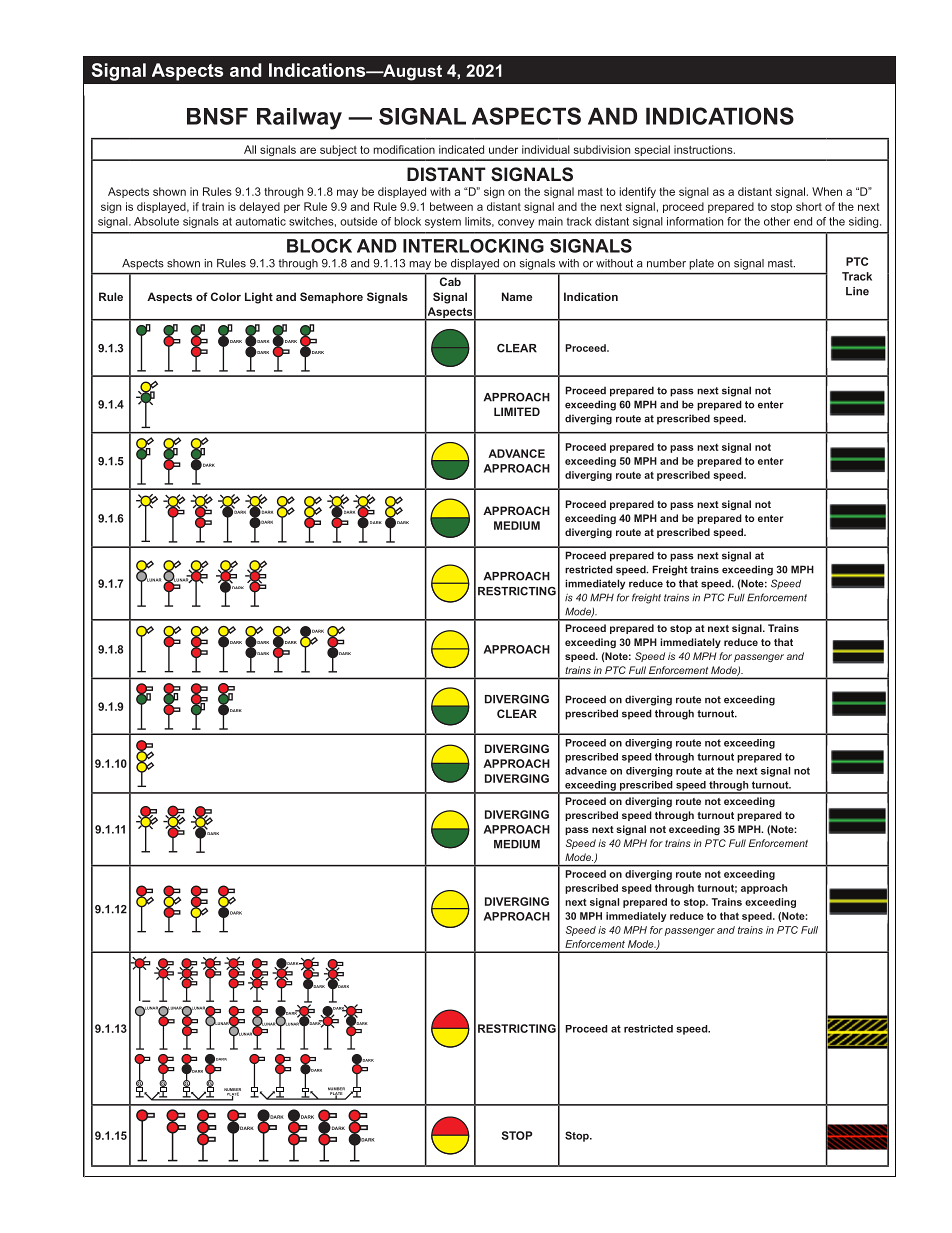 The image size is (952, 1233). Describe the element at coordinates (259, 298) in the document. I see `Light` at that location.
